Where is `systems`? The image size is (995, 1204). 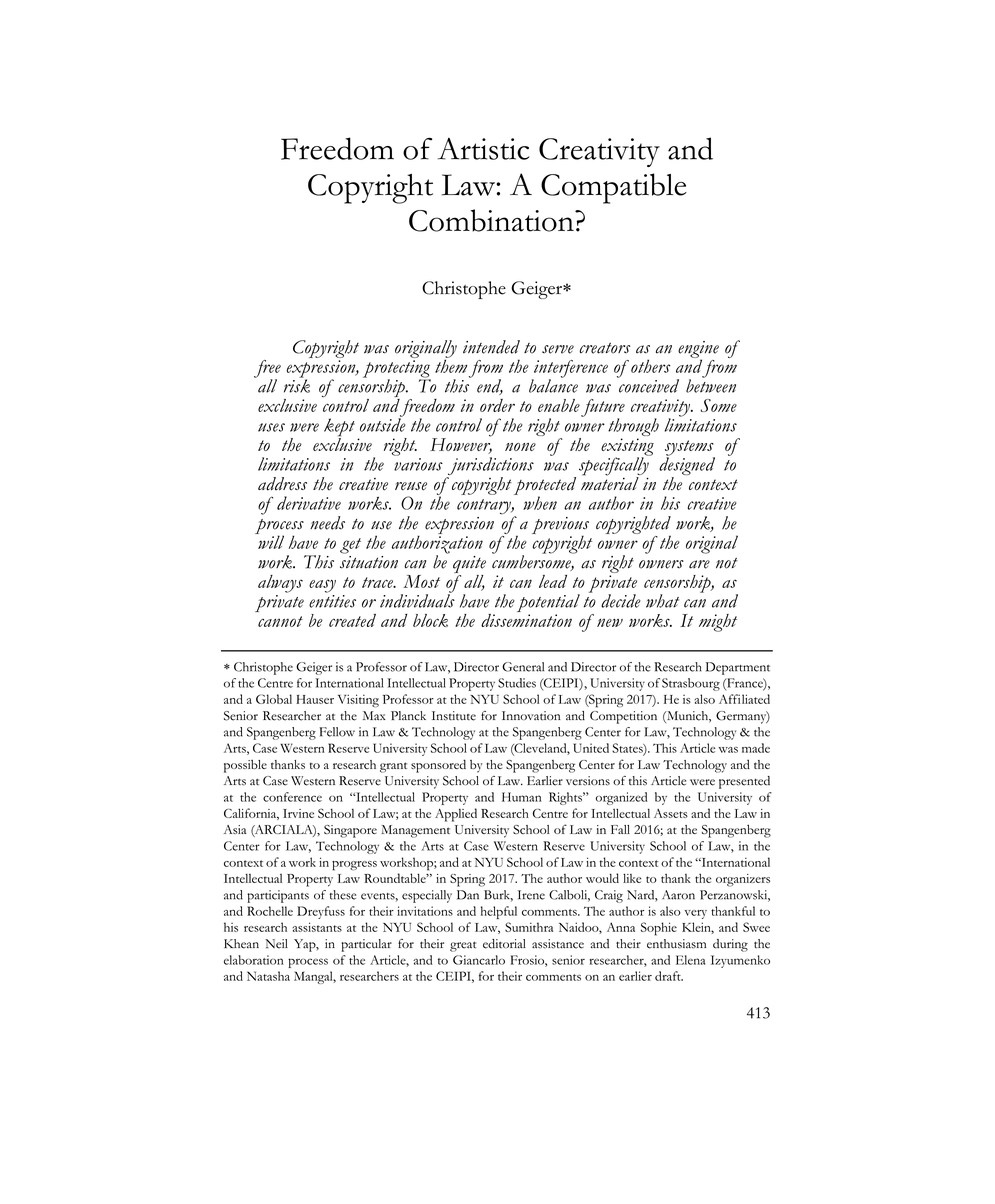
systems is located at coordinates (690, 449).
